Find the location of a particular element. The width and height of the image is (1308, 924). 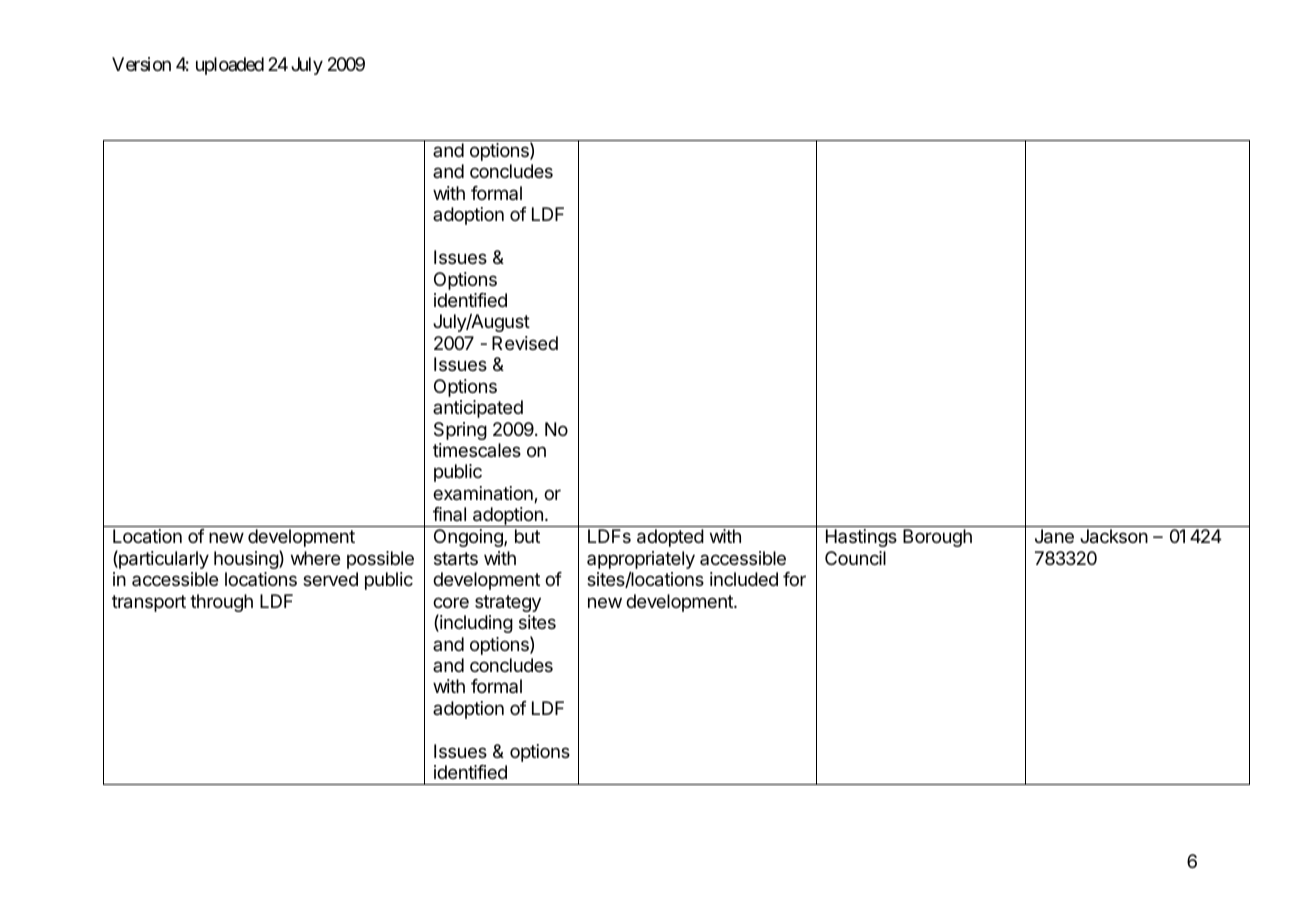

Spring is located at coordinates (460, 431).
